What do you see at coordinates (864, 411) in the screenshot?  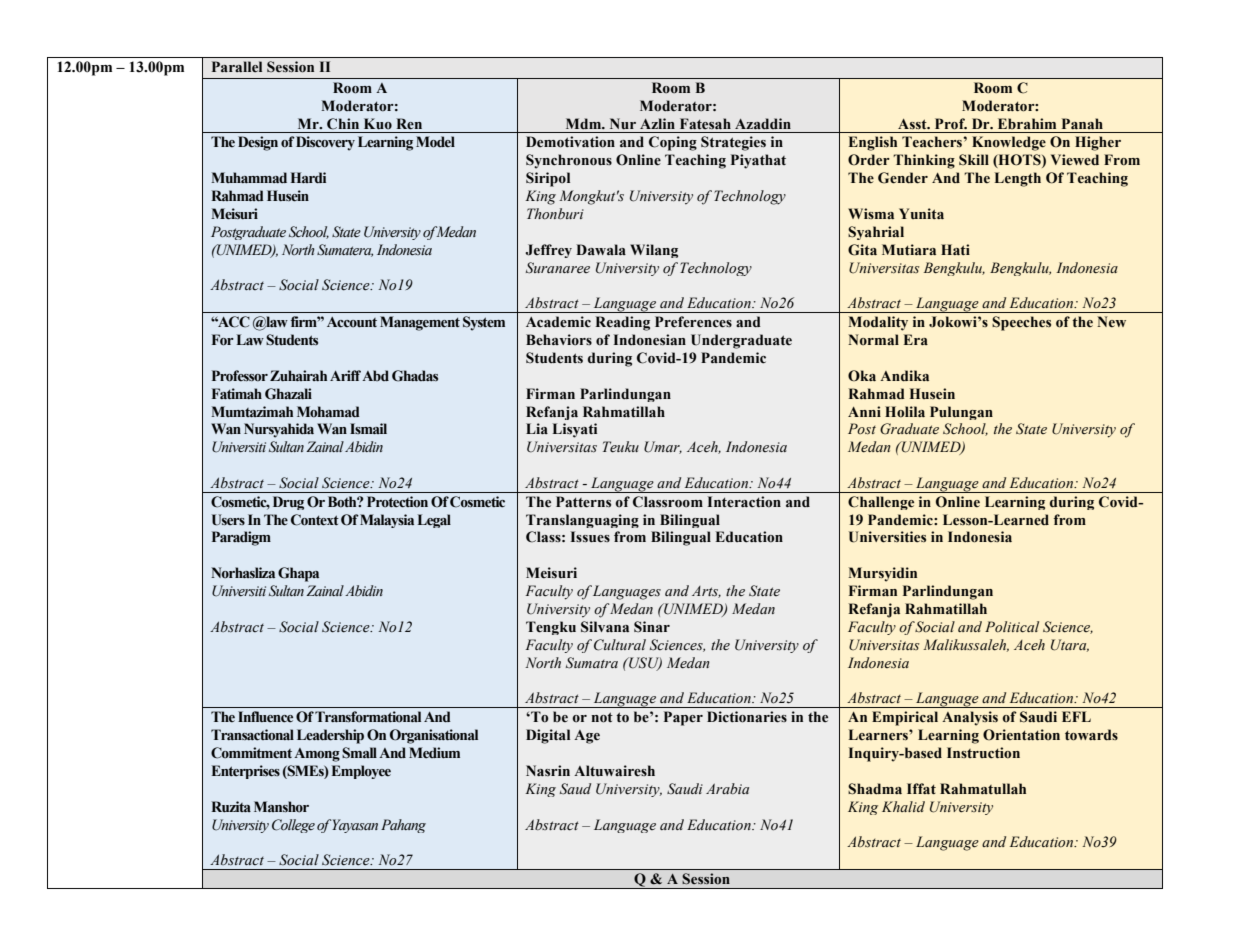 I see `Anni` at bounding box center [864, 411].
